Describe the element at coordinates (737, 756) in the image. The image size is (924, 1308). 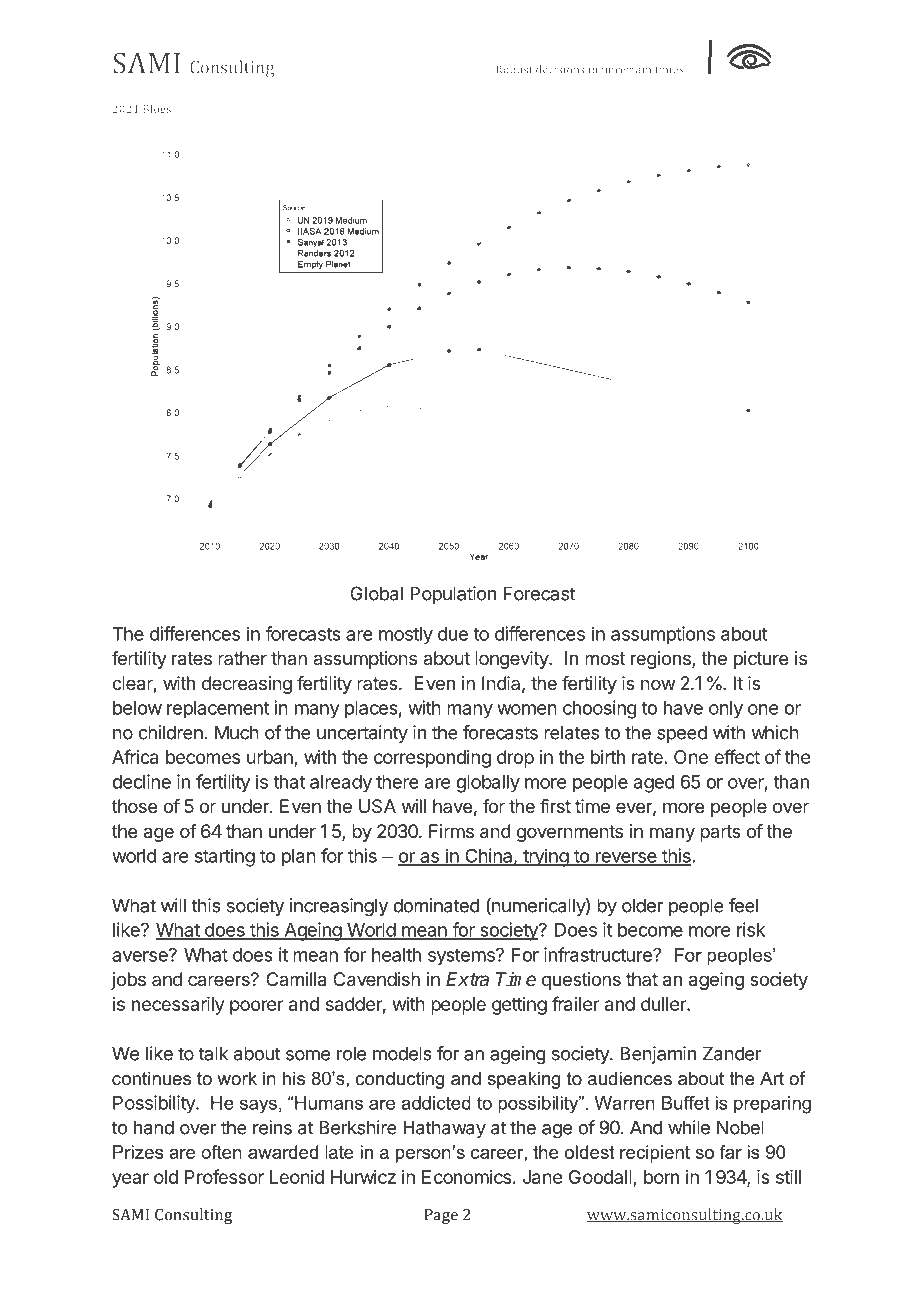
I see `effect` at that location.
